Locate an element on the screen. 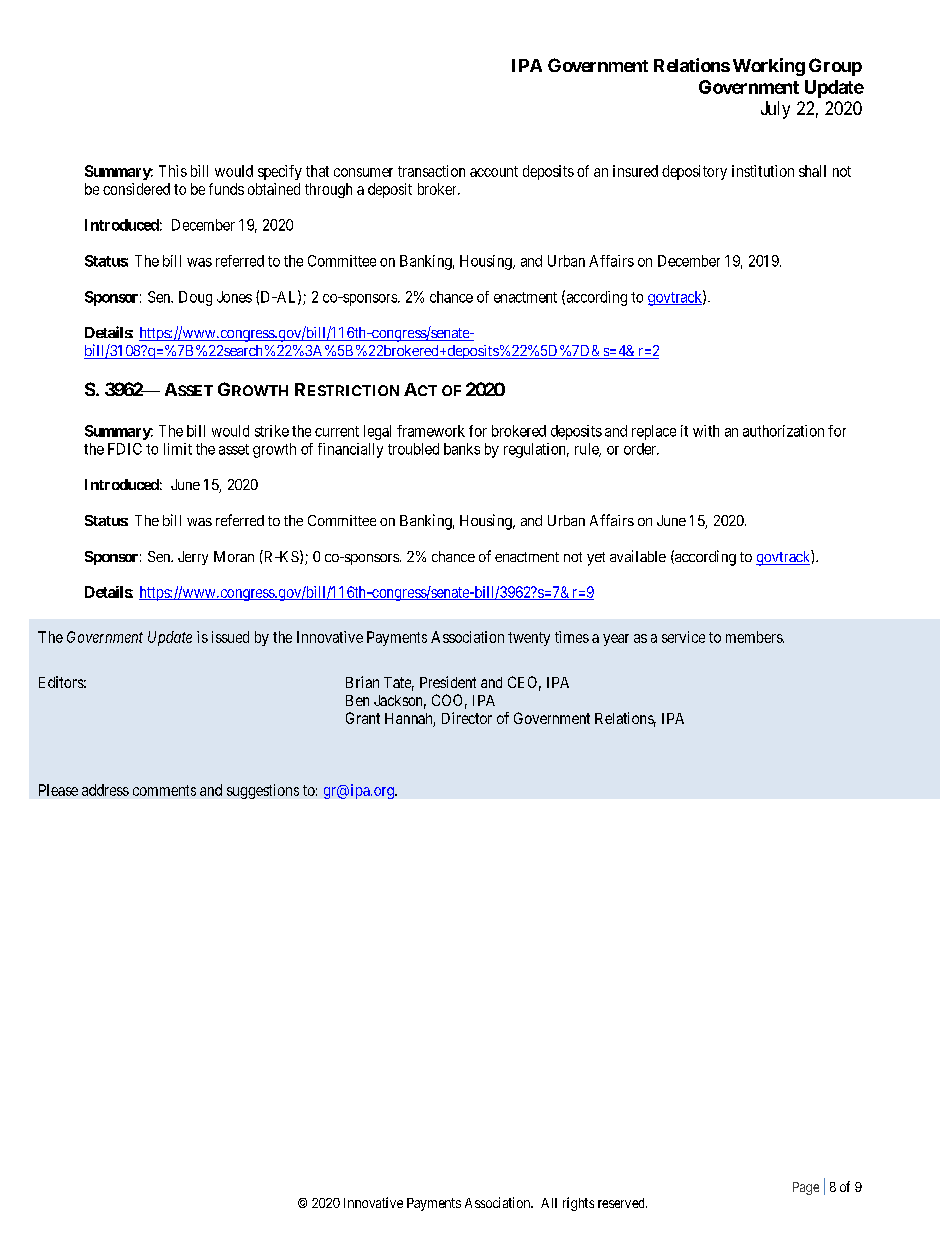 This screenshot has height=1233, width=952. rights is located at coordinates (578, 1204).
